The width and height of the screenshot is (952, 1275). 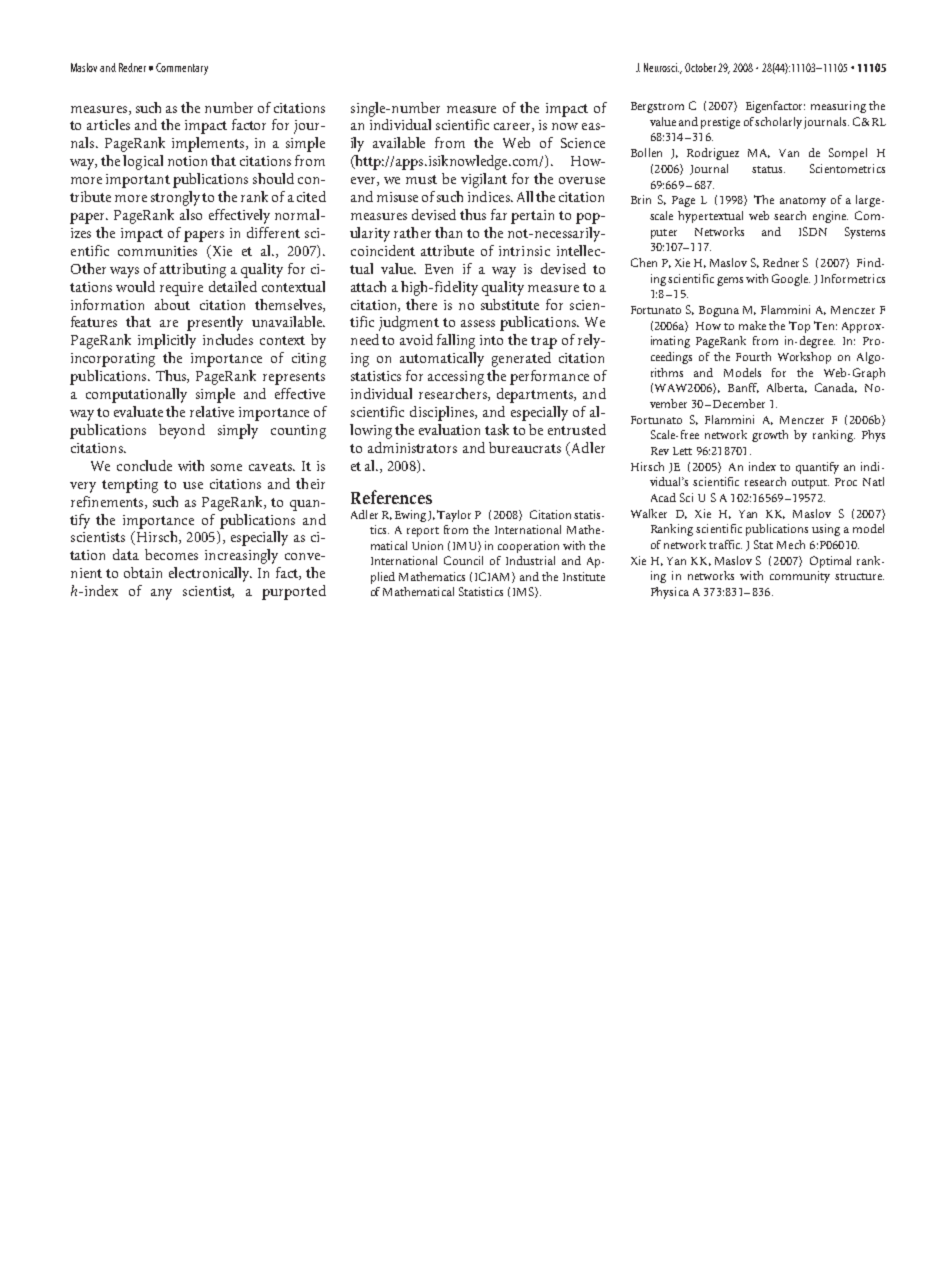 I want to click on Banff, so click(x=743, y=388).
